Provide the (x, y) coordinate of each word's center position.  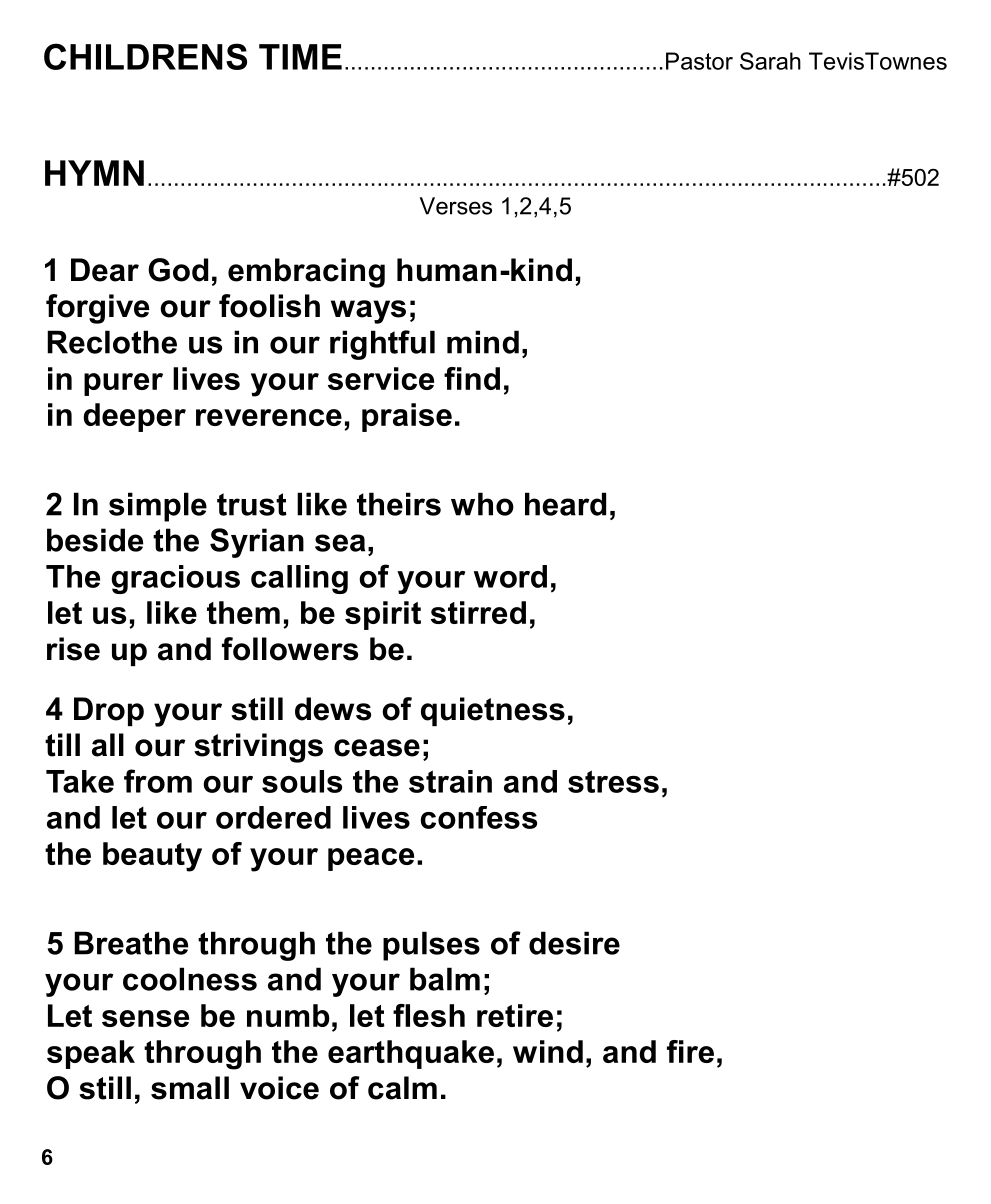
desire (574, 943)
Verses (456, 206)
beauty (152, 857)
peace (371, 859)
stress (613, 781)
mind (483, 342)
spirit (383, 615)
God (178, 270)
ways (368, 312)
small (190, 1088)
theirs (399, 504)
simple (158, 507)
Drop (109, 711)
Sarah (770, 61)
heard (565, 504)
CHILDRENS (145, 56)
